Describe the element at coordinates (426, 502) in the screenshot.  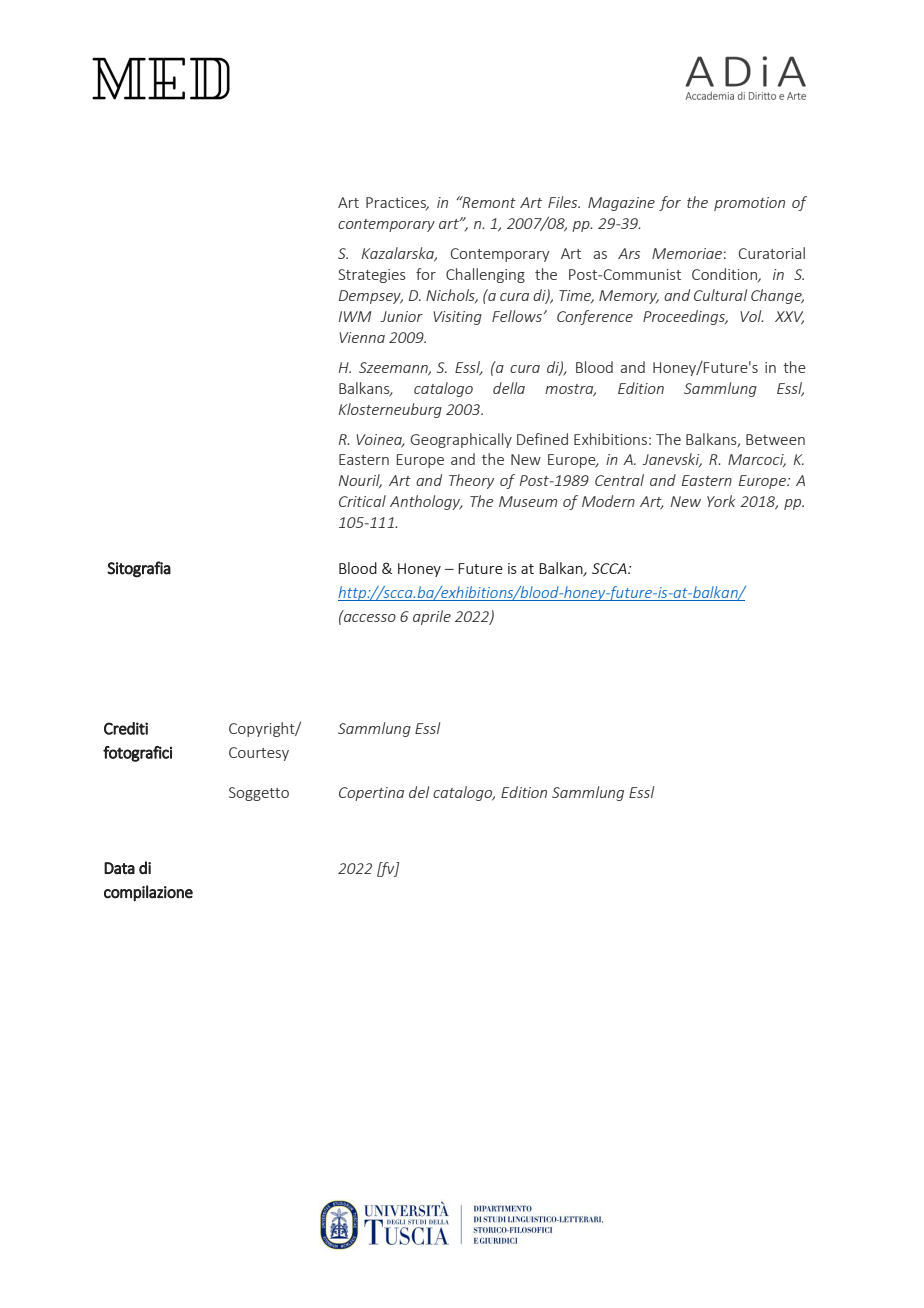
I see `Anthology` at that location.
